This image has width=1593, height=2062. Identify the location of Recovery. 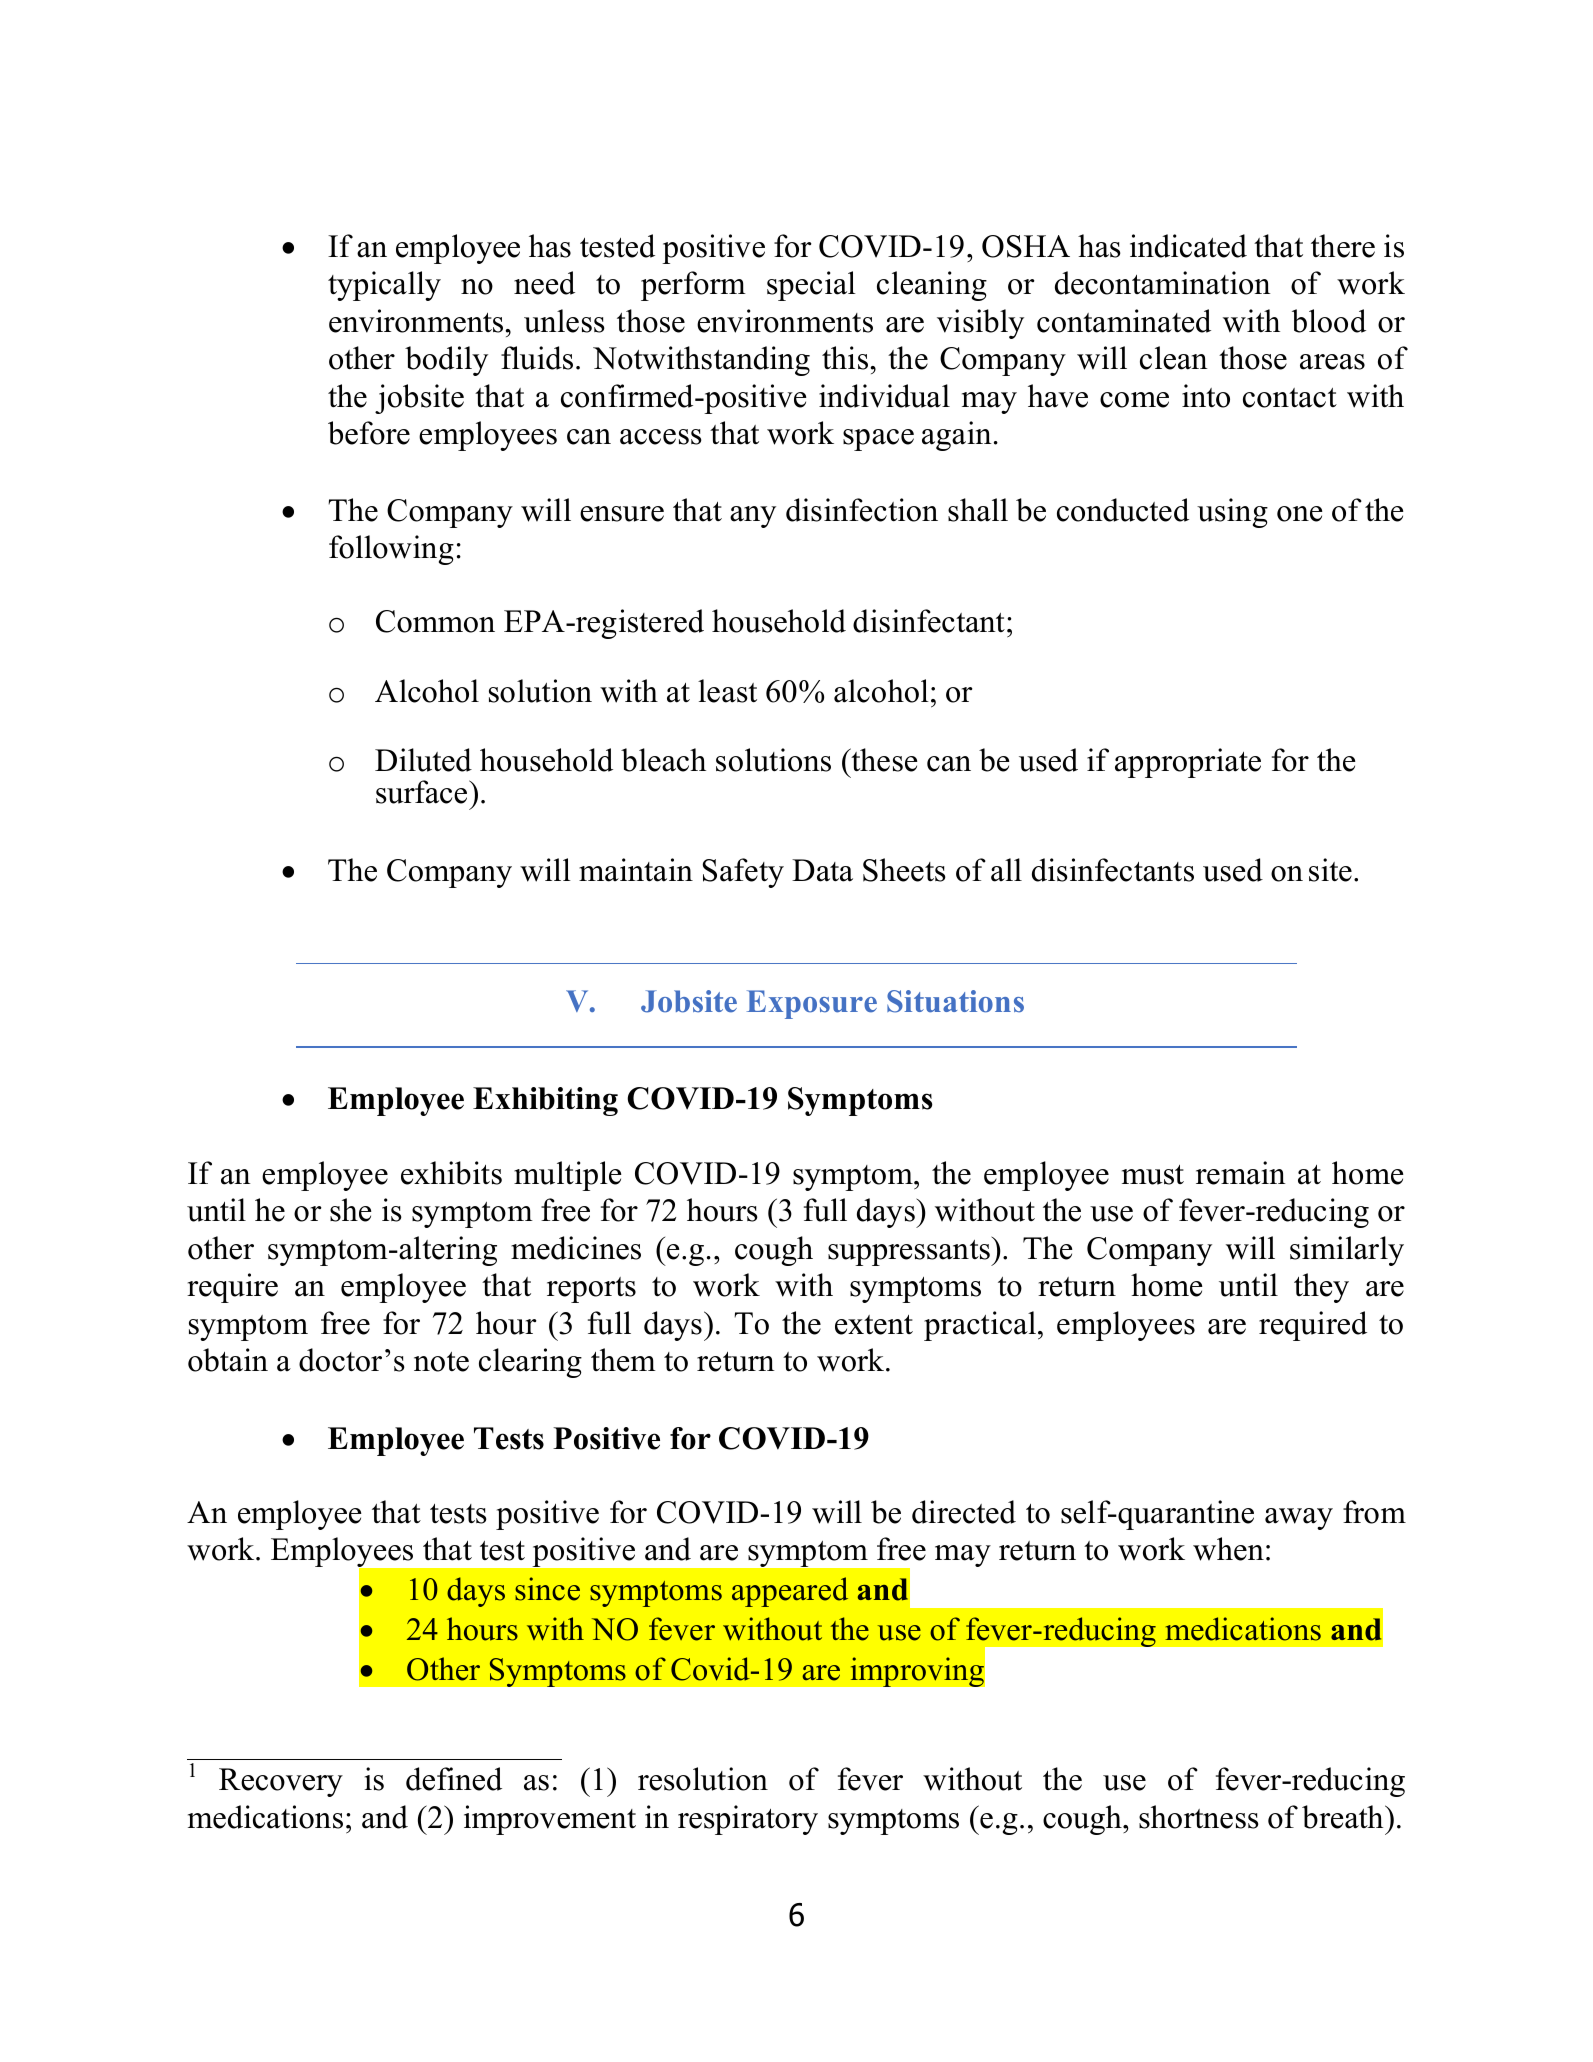
(281, 1782).
